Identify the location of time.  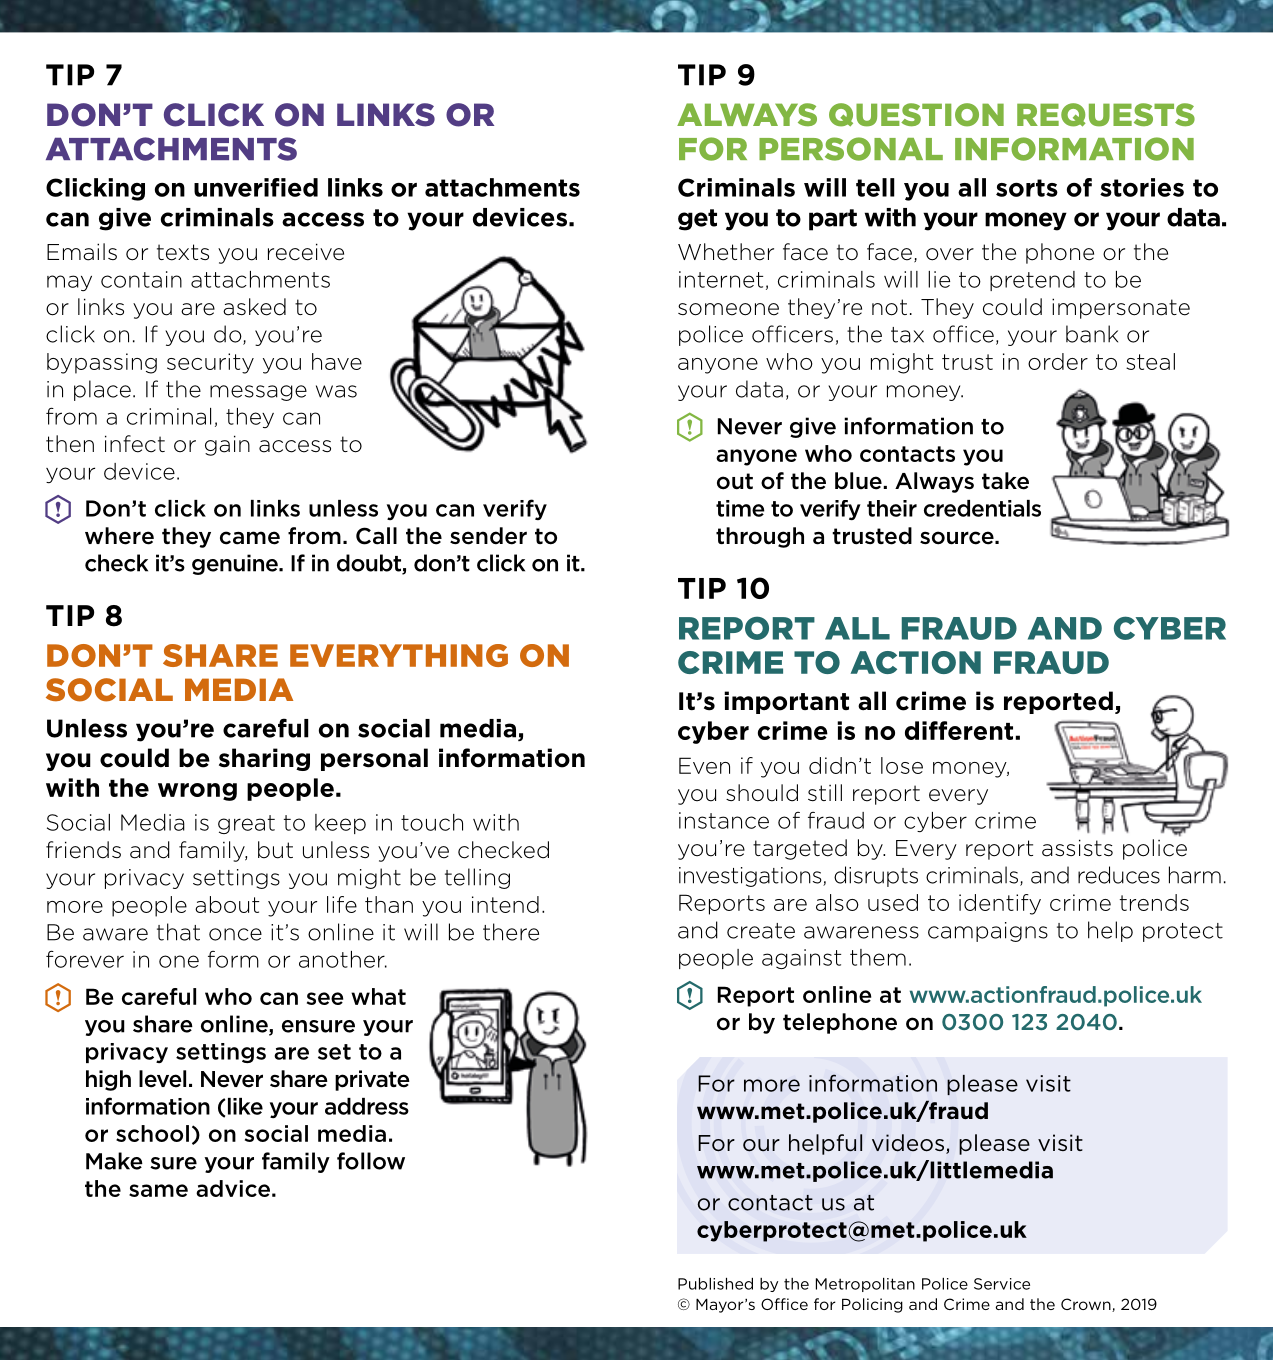
(740, 508).
